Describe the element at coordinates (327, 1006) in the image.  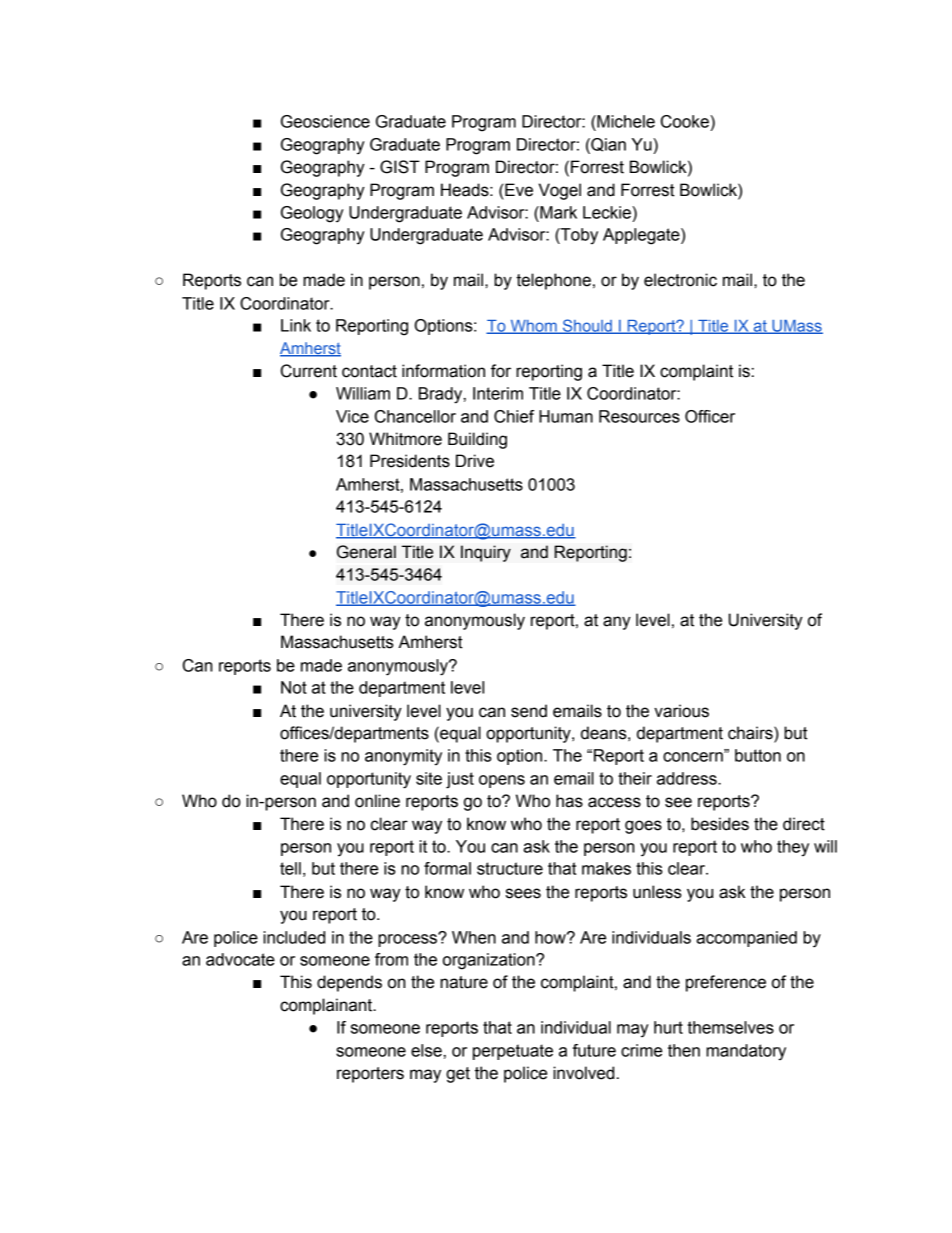
I see `complainant` at that location.
